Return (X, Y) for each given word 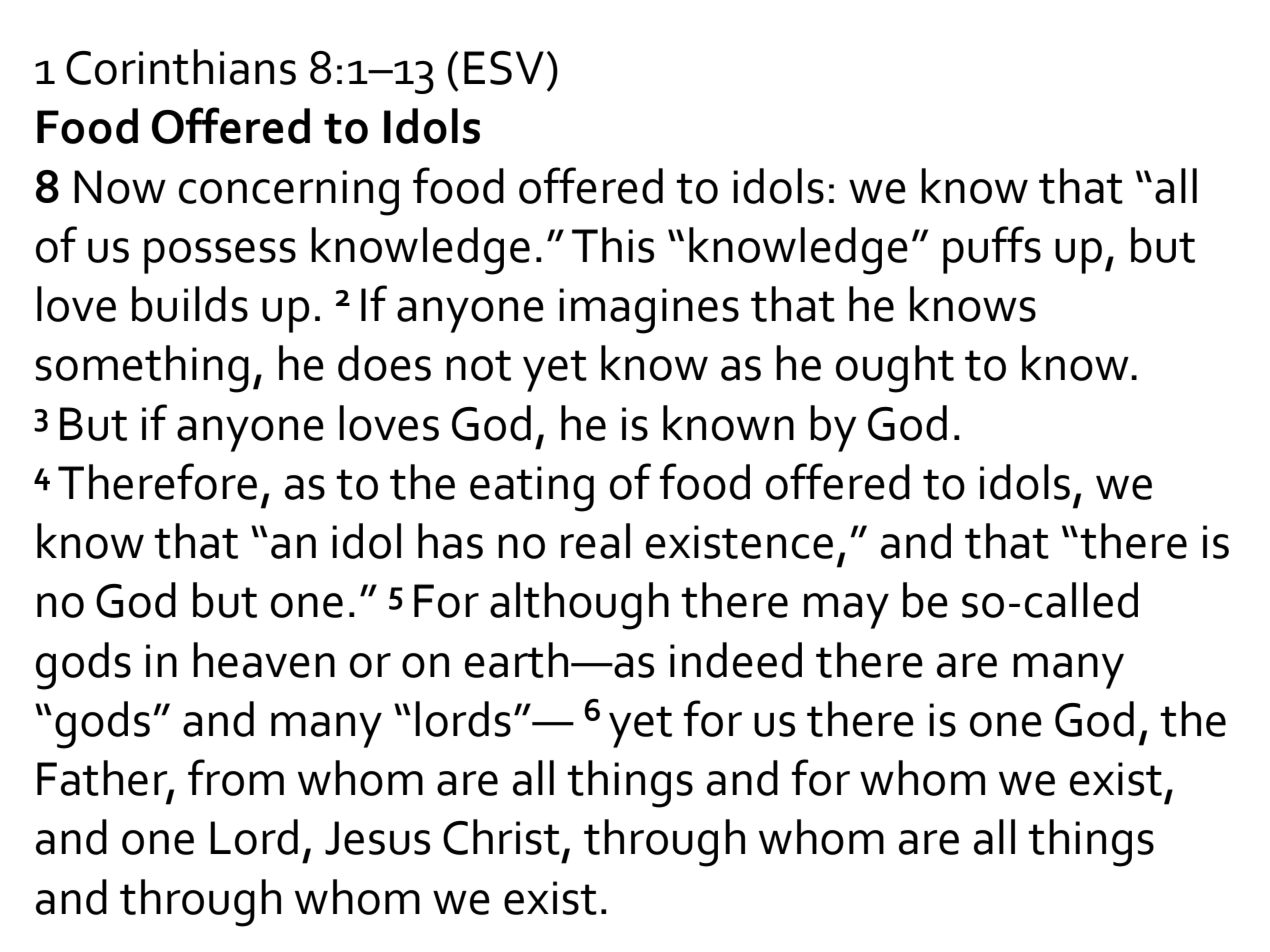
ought (895, 369)
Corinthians (181, 67)
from (236, 777)
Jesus (377, 838)
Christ (501, 837)
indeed (736, 660)
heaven (264, 660)
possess (220, 256)
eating (532, 489)
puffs (992, 250)
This (613, 245)
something (142, 369)
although (579, 606)
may (846, 611)
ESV (504, 68)
